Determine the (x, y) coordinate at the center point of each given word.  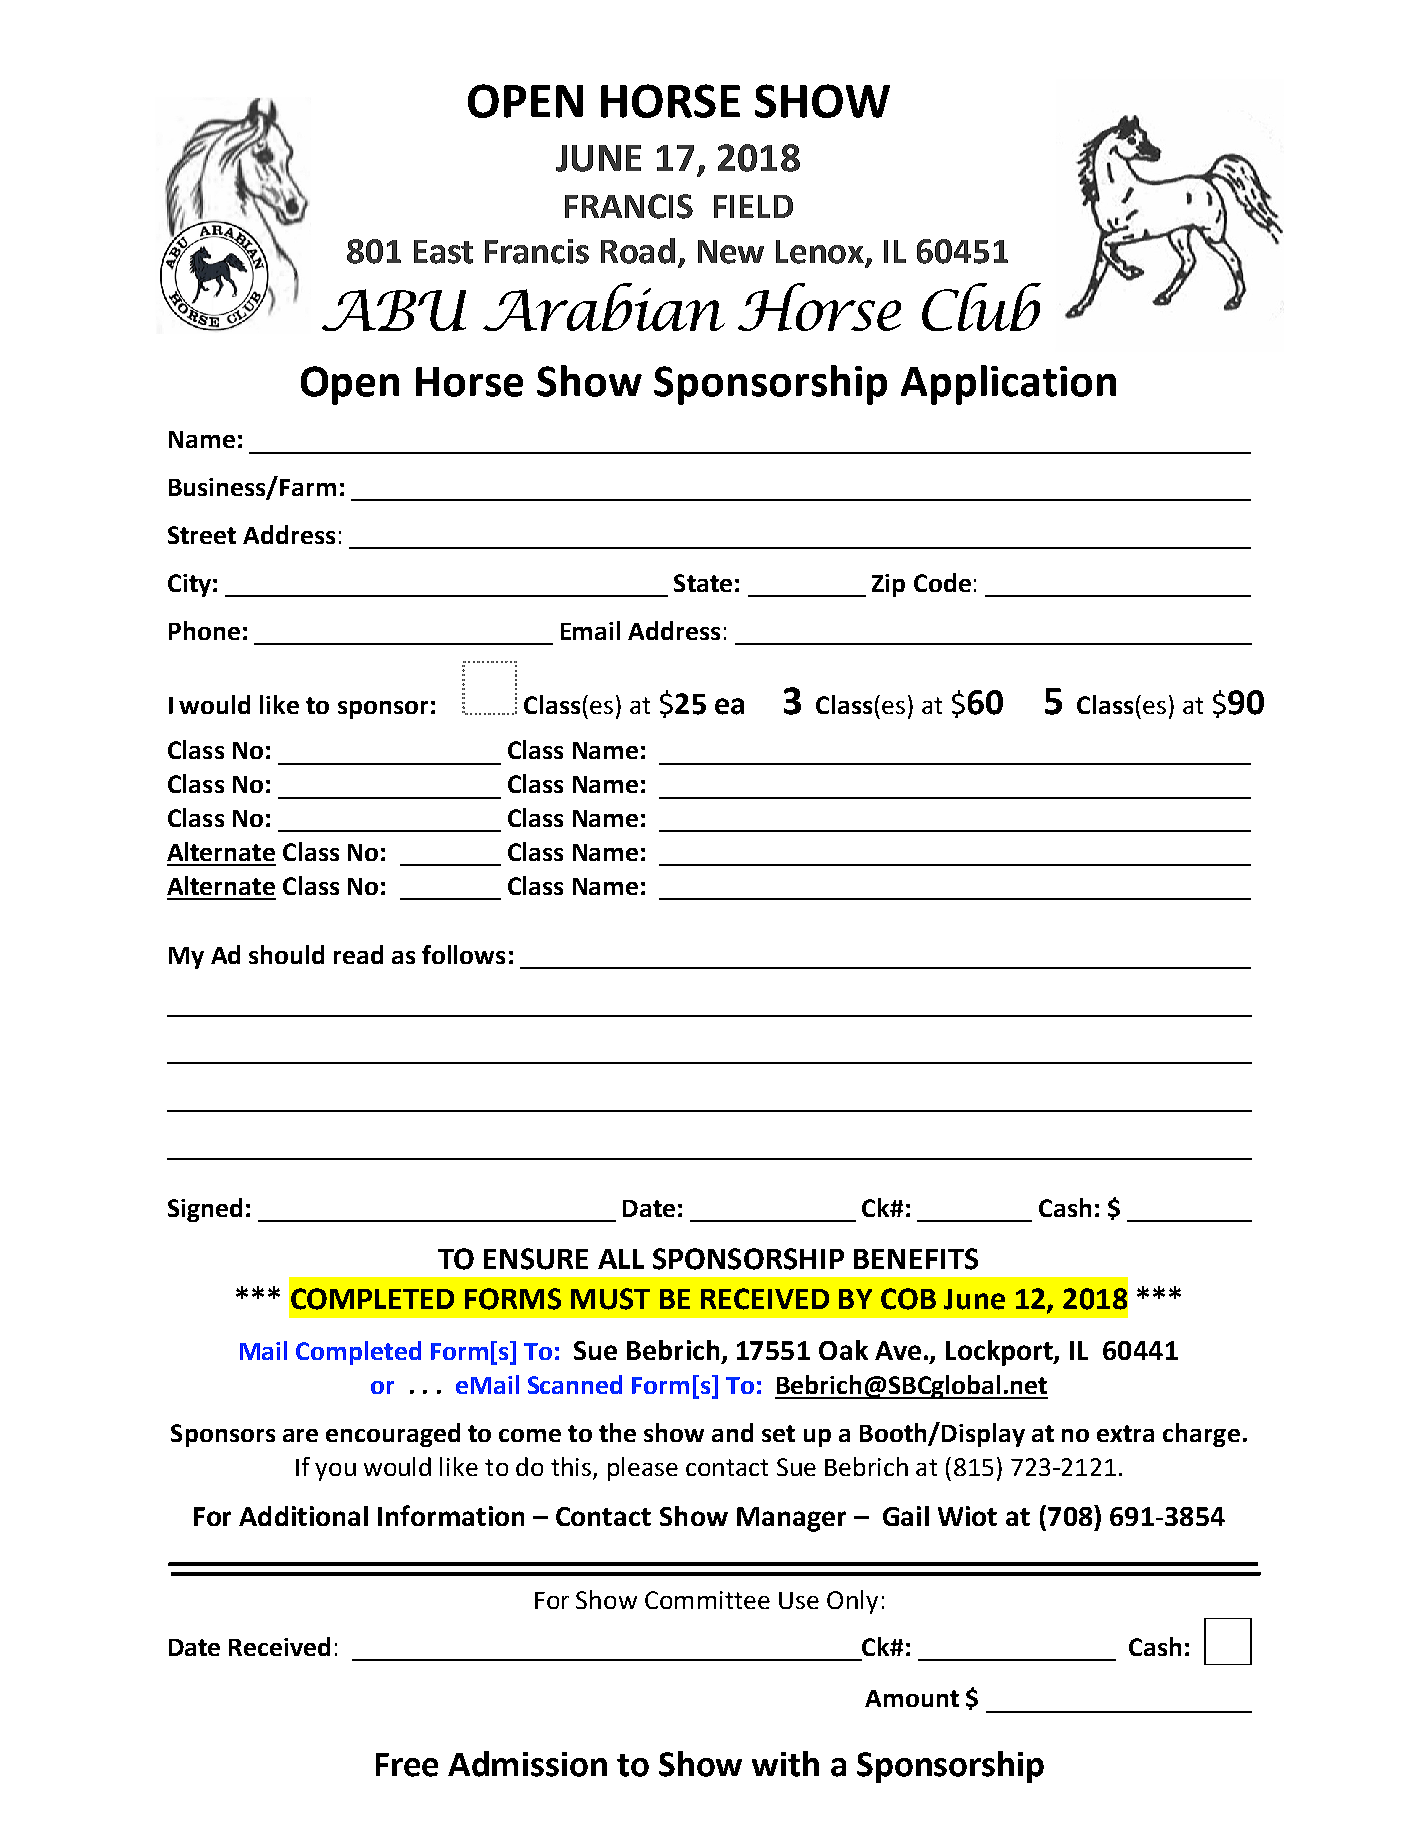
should (286, 954)
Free (407, 1765)
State (703, 583)
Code (942, 582)
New (731, 252)
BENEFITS (916, 1259)
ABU (394, 310)
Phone (204, 630)
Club (981, 307)
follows (463, 954)
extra (1125, 1433)
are (300, 1435)
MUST (610, 1299)
